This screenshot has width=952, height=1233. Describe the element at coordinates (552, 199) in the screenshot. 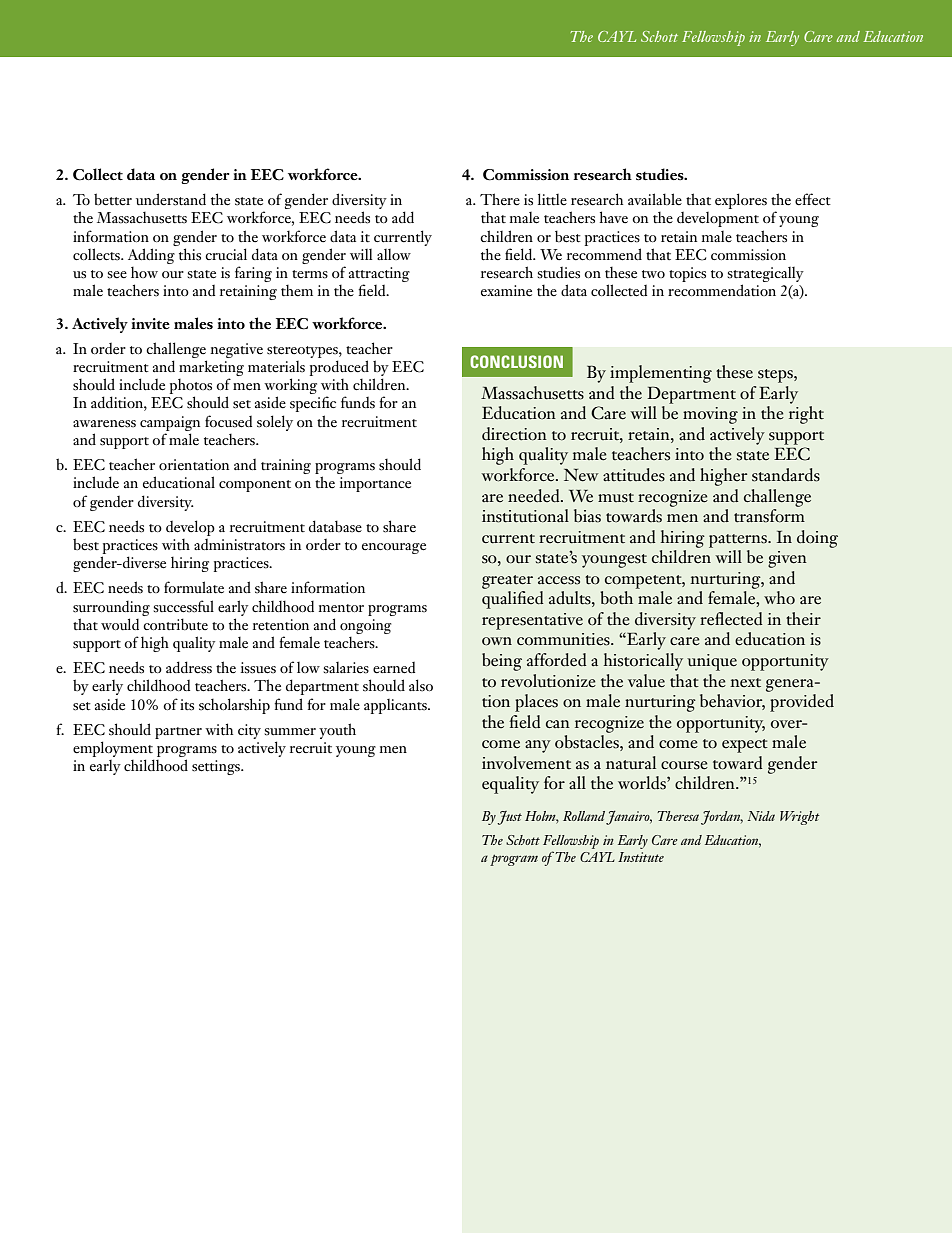

I see `little` at that location.
